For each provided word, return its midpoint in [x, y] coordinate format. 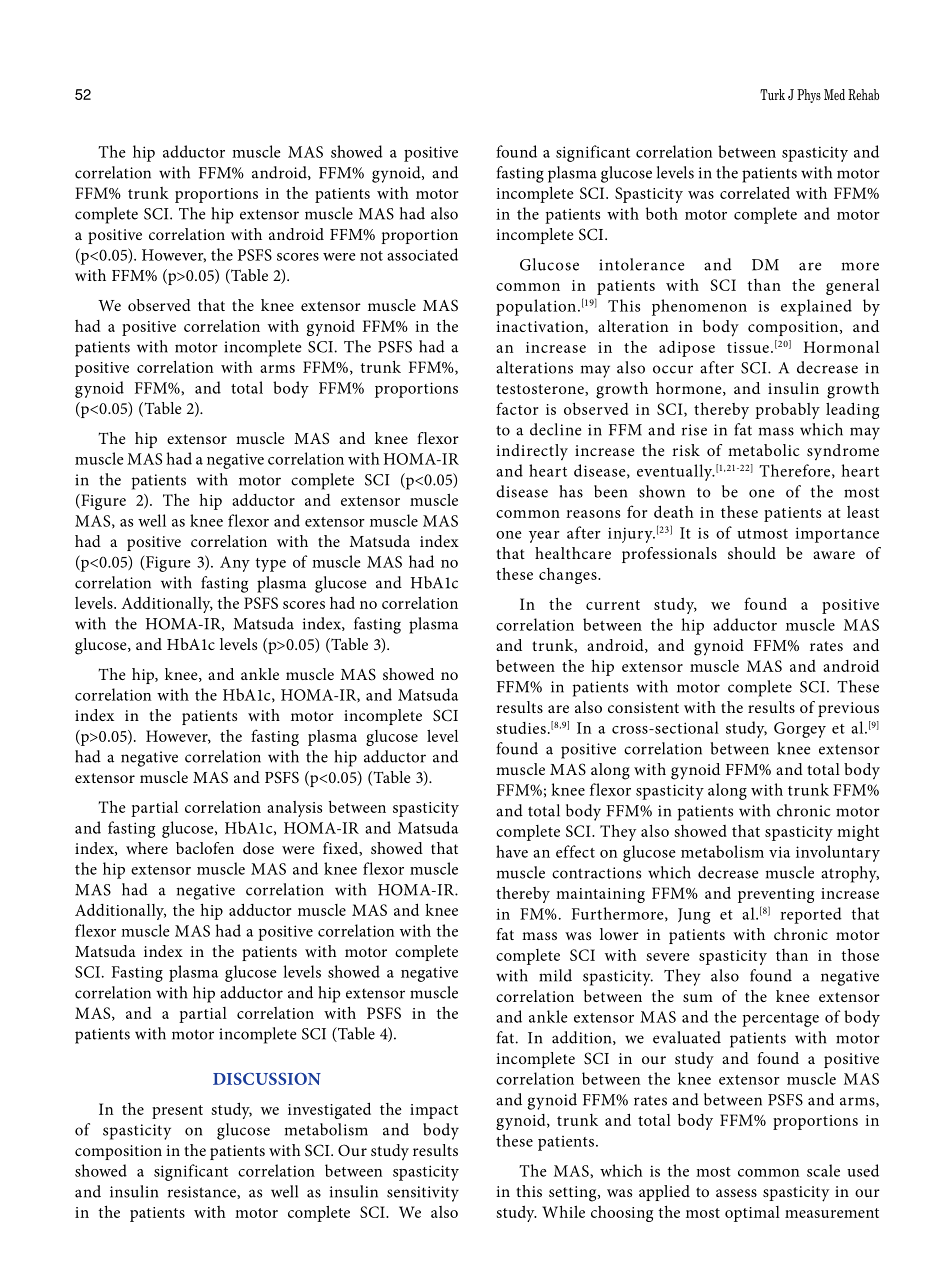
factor [517, 408]
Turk [772, 94]
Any [235, 564]
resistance [203, 1192]
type [271, 565]
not [371, 256]
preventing [776, 895]
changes [569, 576]
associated [422, 254]
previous [848, 709]
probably [787, 411]
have [512, 851]
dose [258, 848]
